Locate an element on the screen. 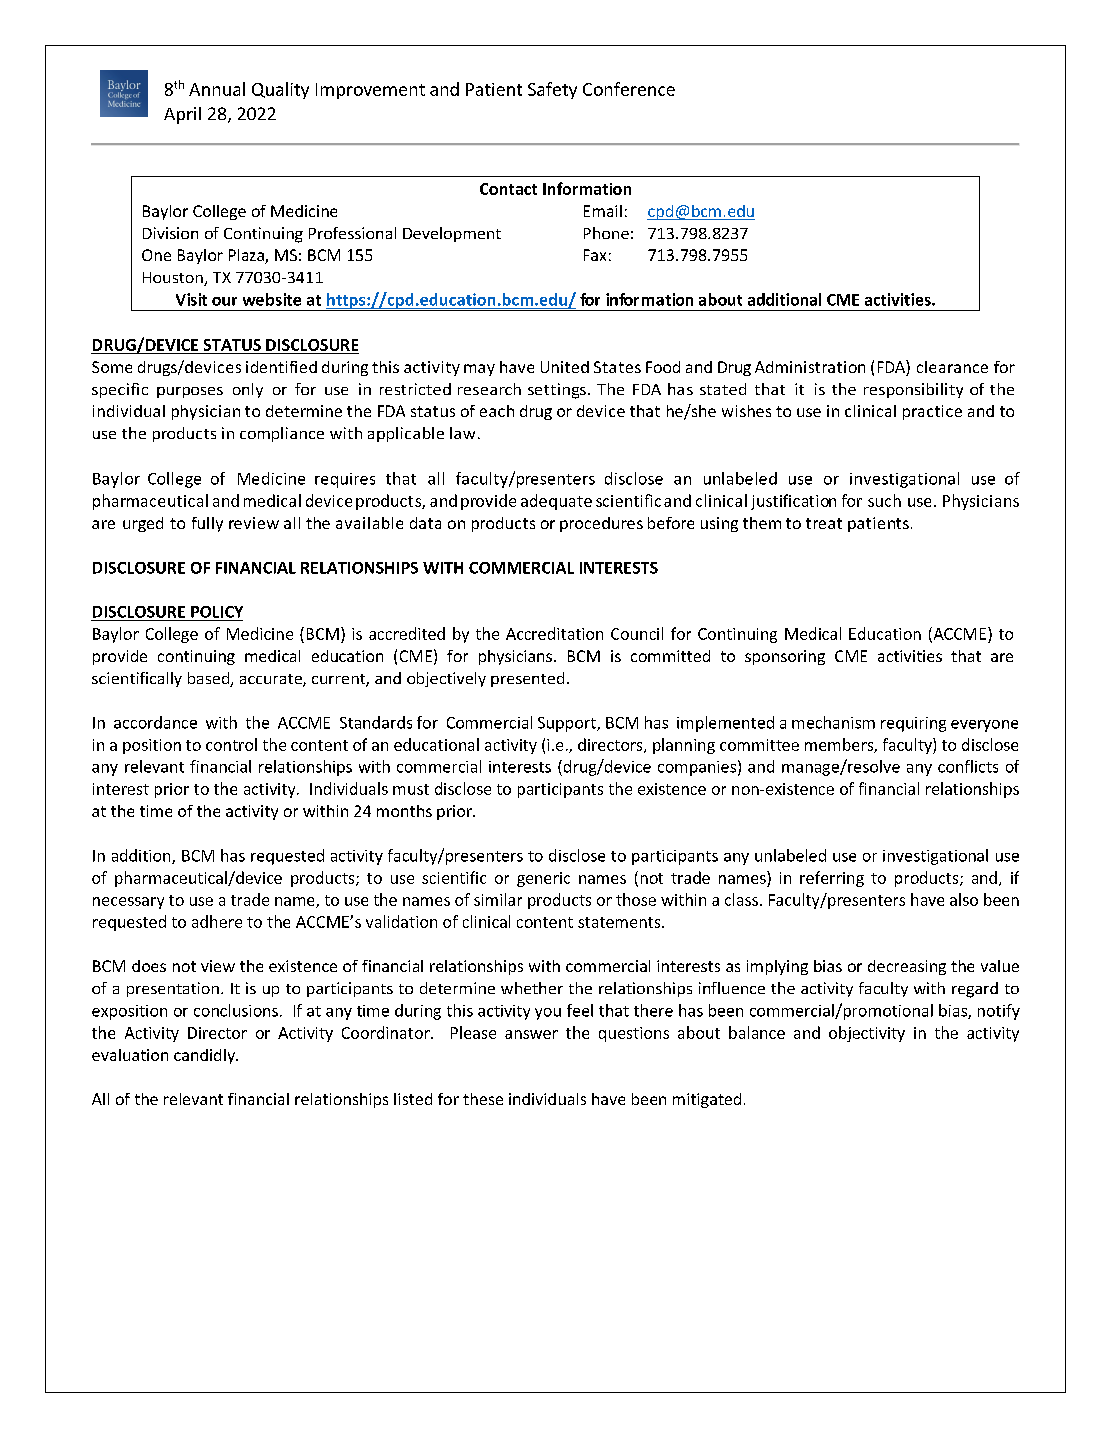  Safety is located at coordinates (552, 90).
